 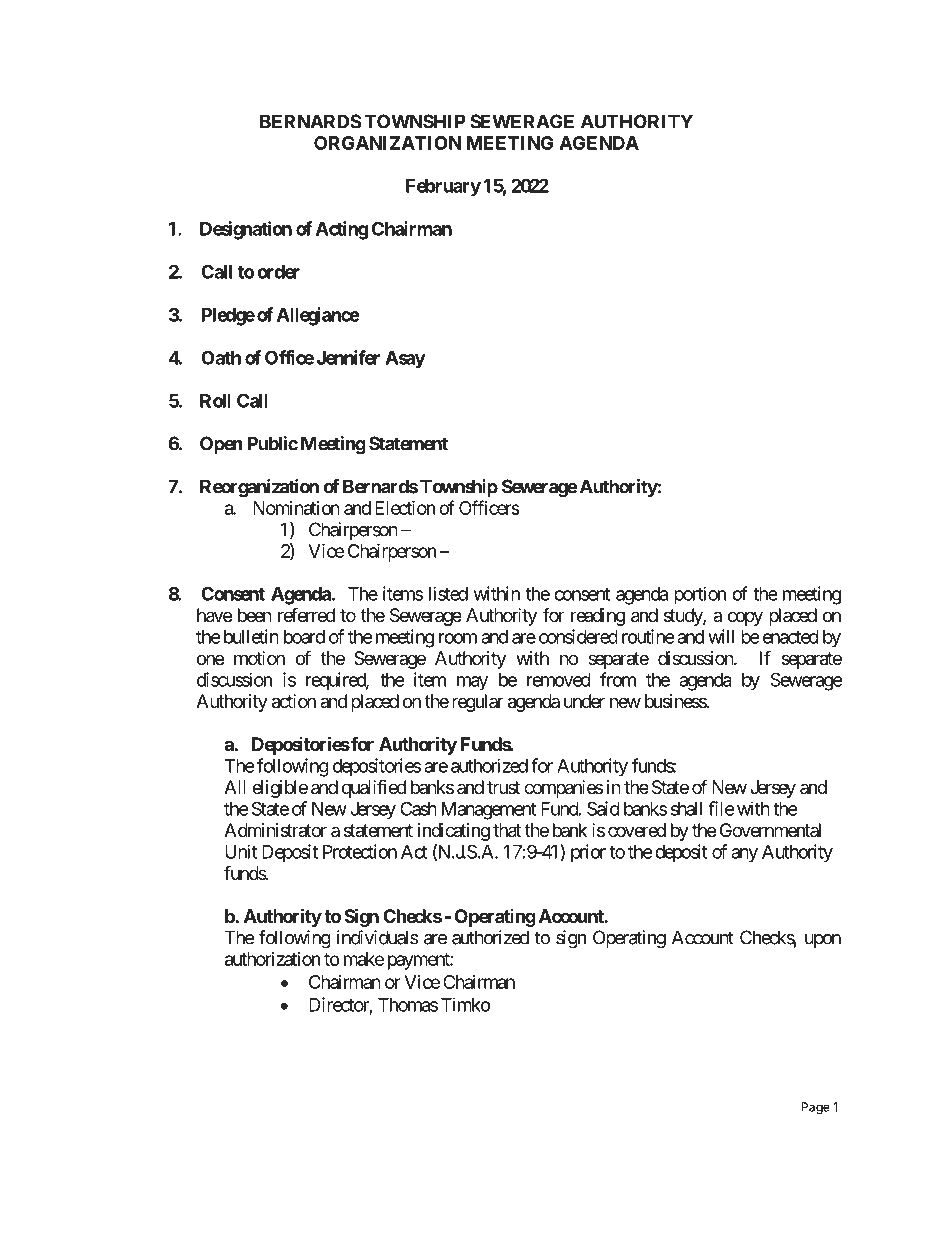 I want to click on Page, so click(x=815, y=1108).
